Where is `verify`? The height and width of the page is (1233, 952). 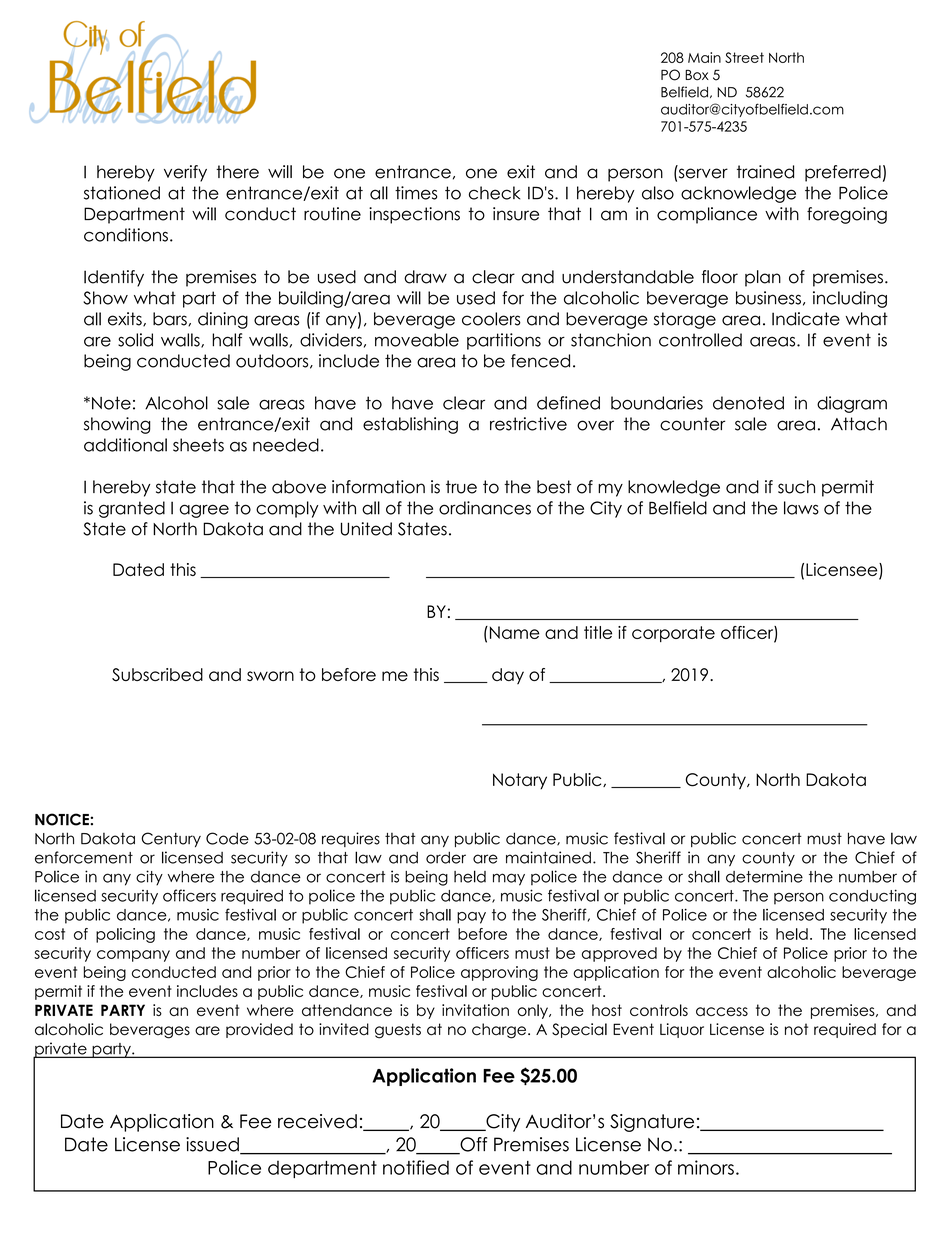 verify is located at coordinates (185, 173).
